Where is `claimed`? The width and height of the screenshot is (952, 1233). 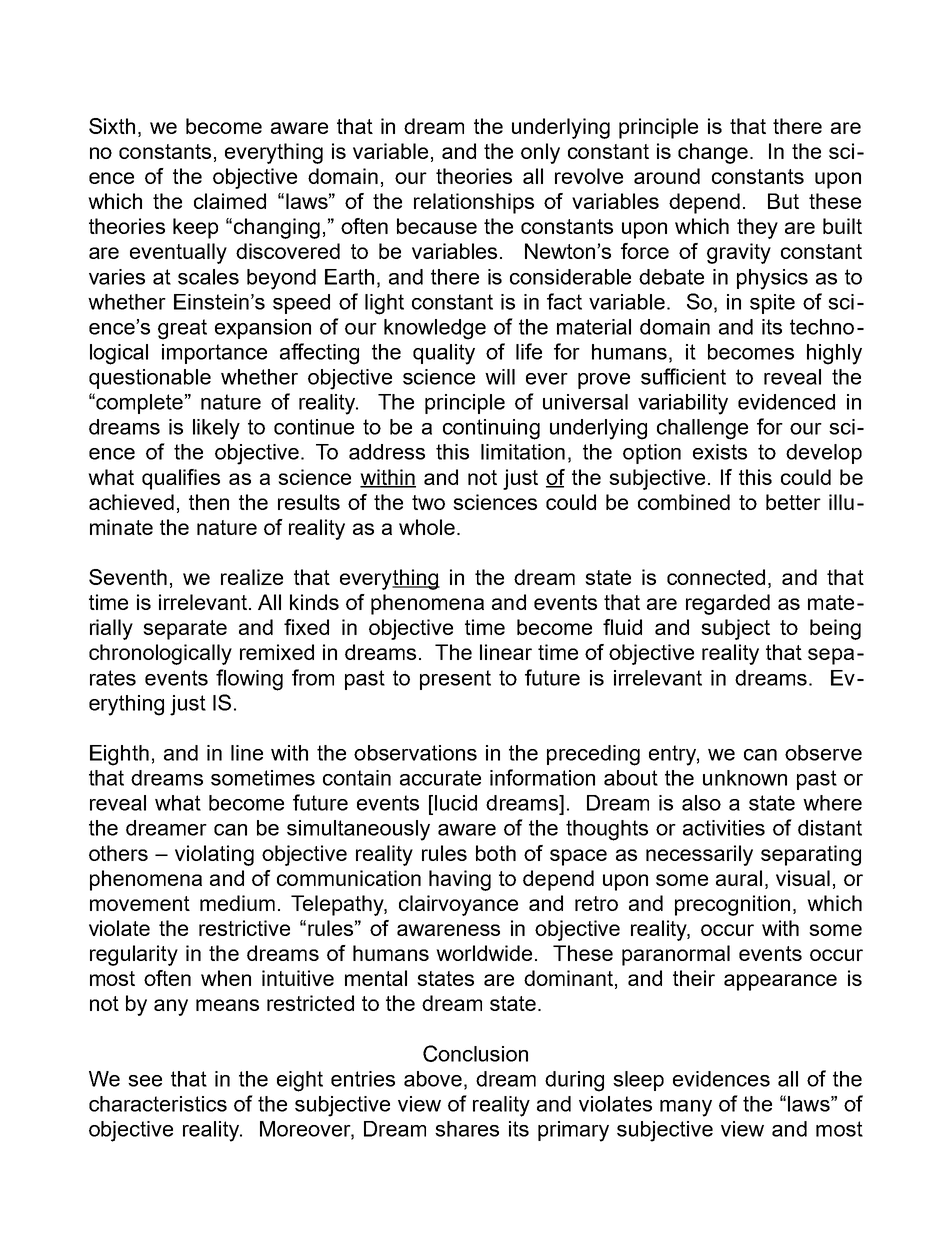 claimed is located at coordinates (230, 201).
